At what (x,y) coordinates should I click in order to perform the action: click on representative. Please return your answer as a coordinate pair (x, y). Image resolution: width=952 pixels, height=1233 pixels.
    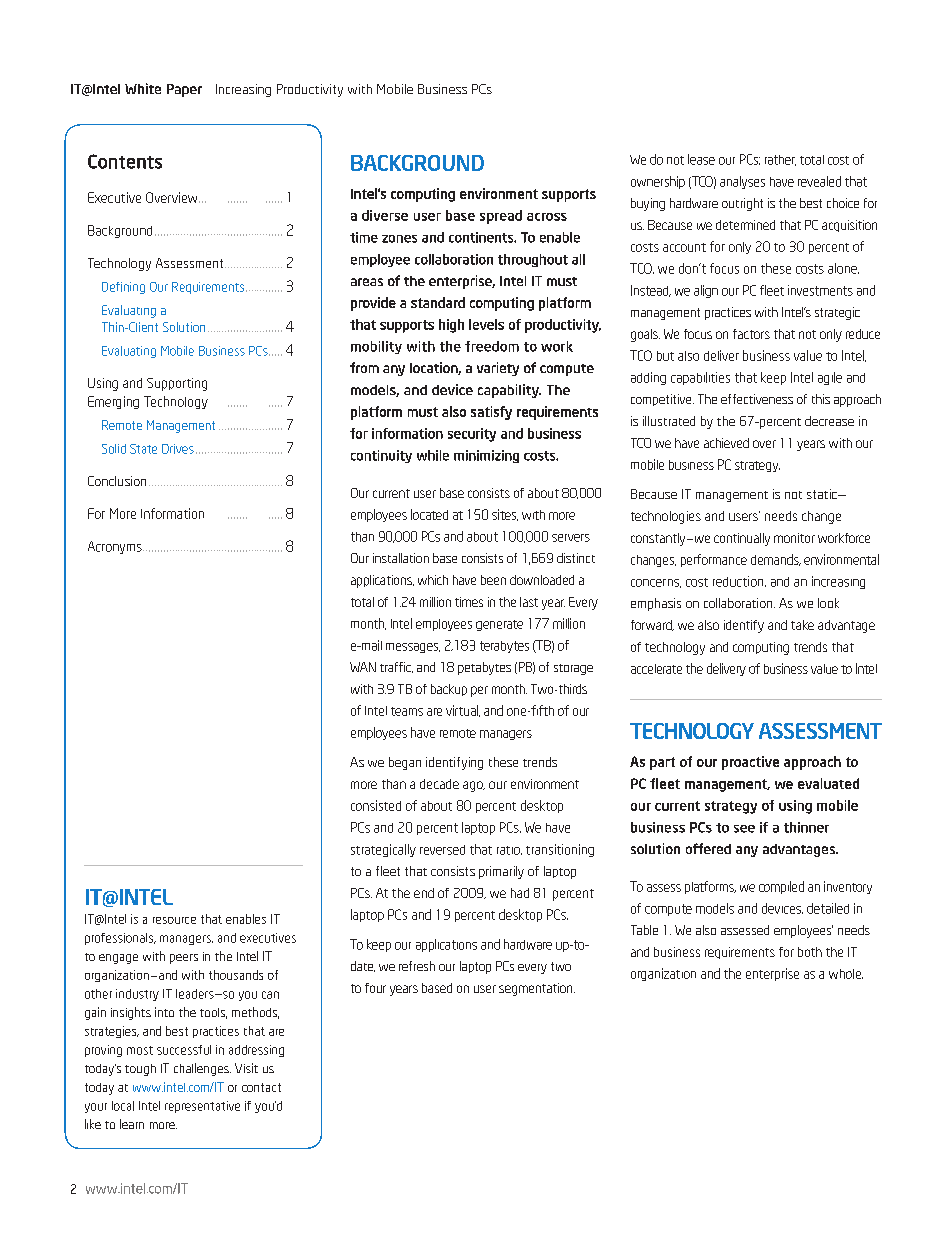
    Looking at the image, I should click on (202, 1107).
